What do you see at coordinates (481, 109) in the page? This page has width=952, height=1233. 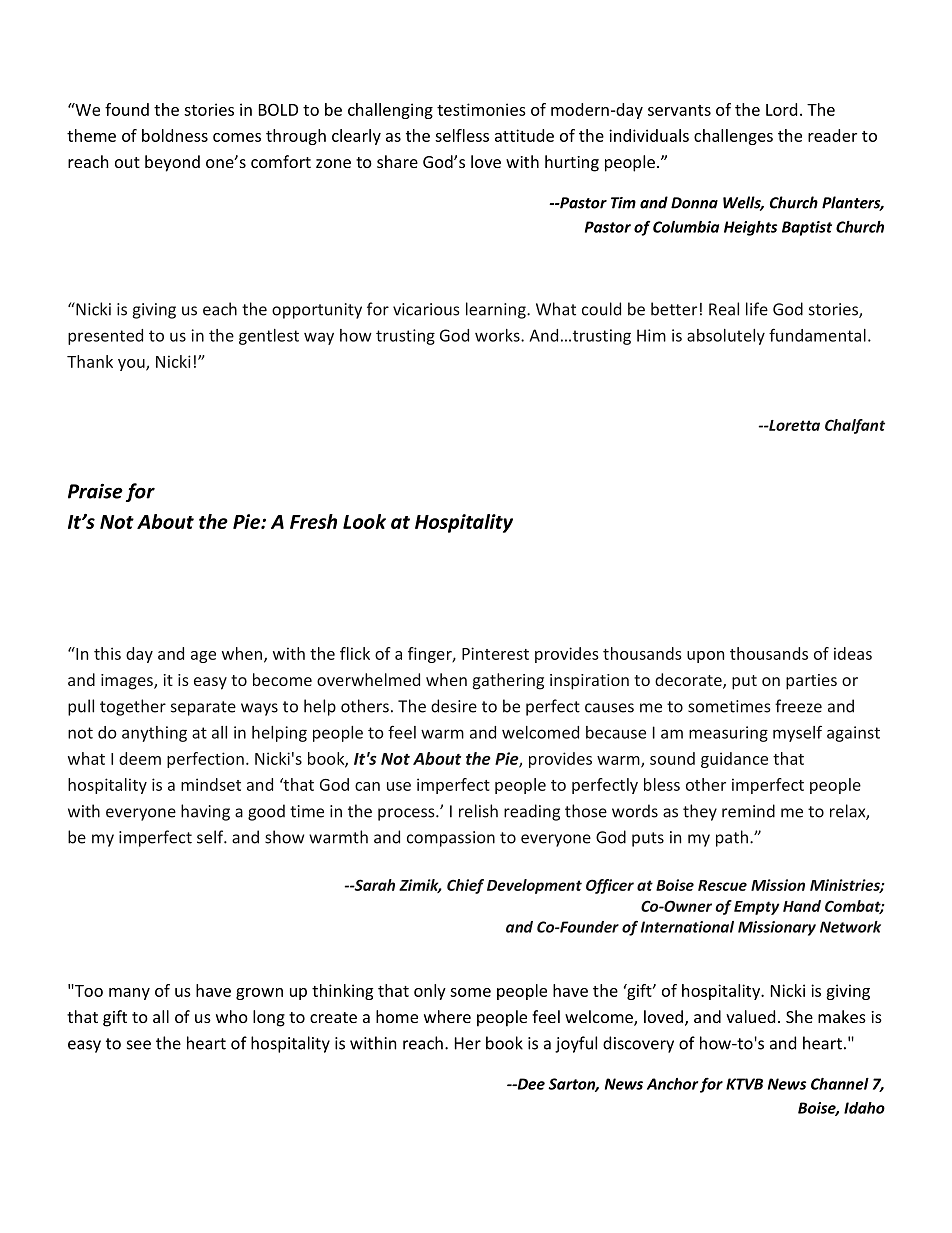 I see `testimonies` at bounding box center [481, 109].
